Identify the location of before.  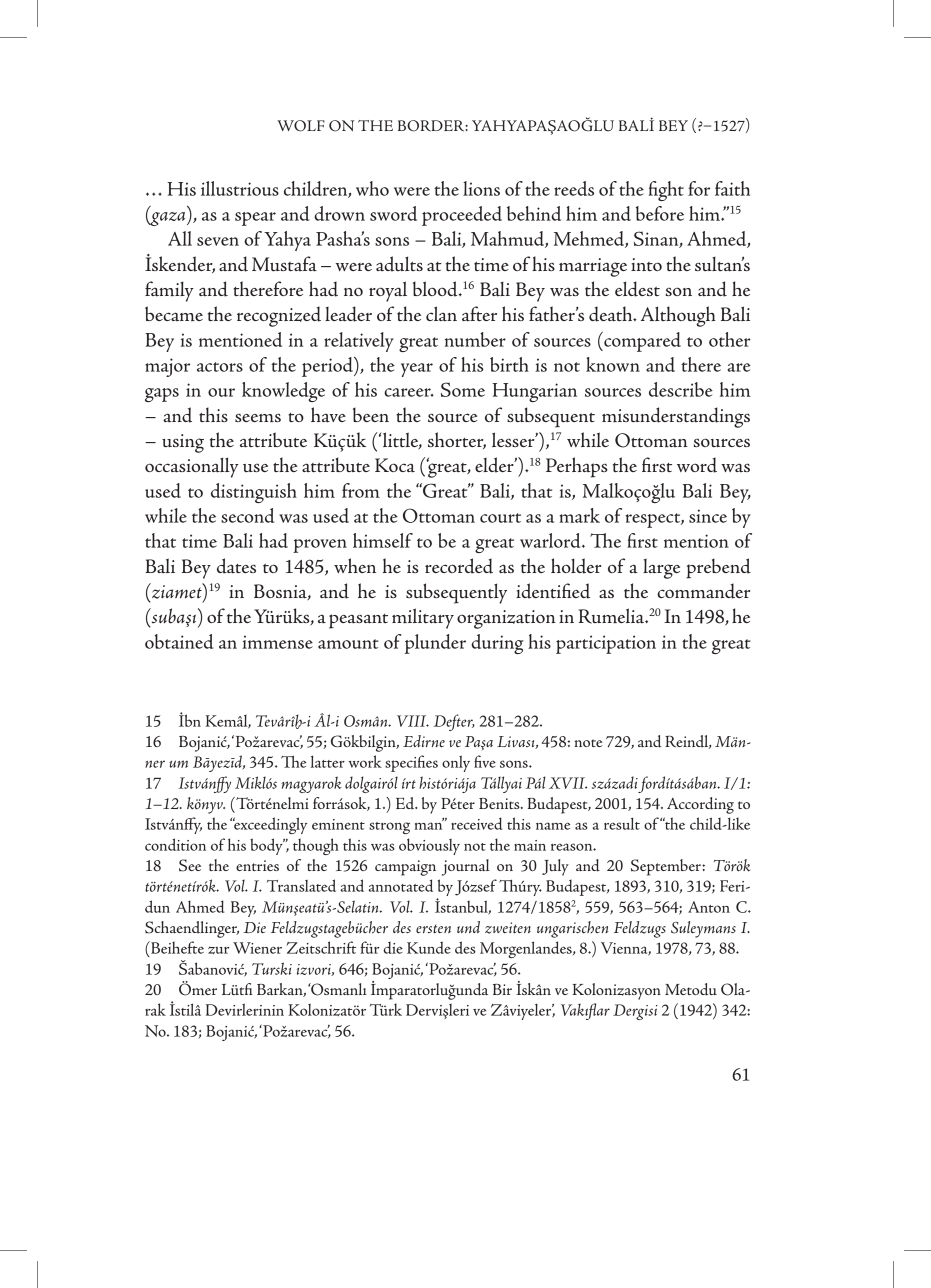
(660, 213).
